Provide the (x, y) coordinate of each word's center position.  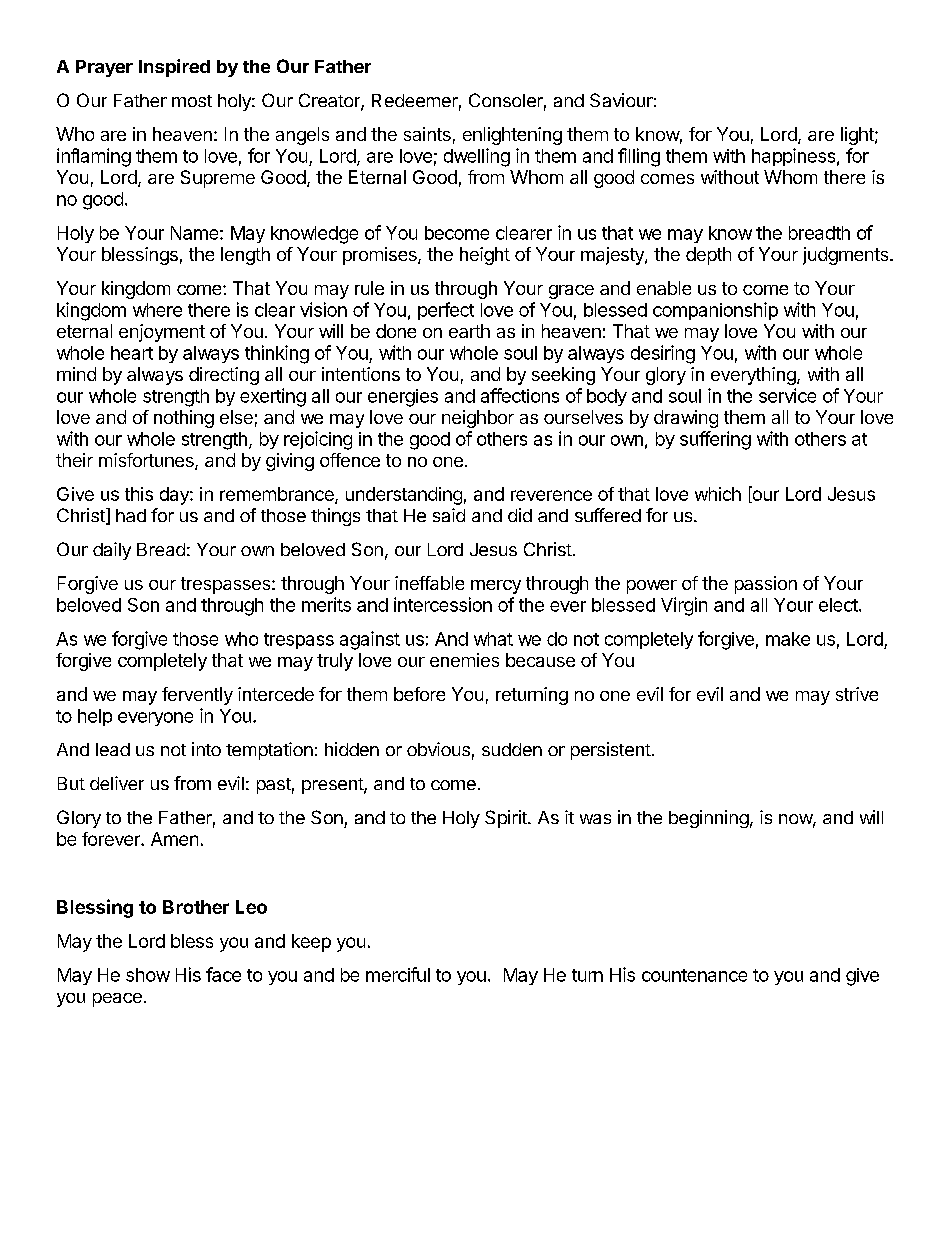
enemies (464, 660)
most (192, 101)
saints (427, 134)
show (148, 975)
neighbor (478, 419)
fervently (197, 696)
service (787, 395)
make (788, 639)
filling (639, 157)
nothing (184, 419)
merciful (398, 974)
